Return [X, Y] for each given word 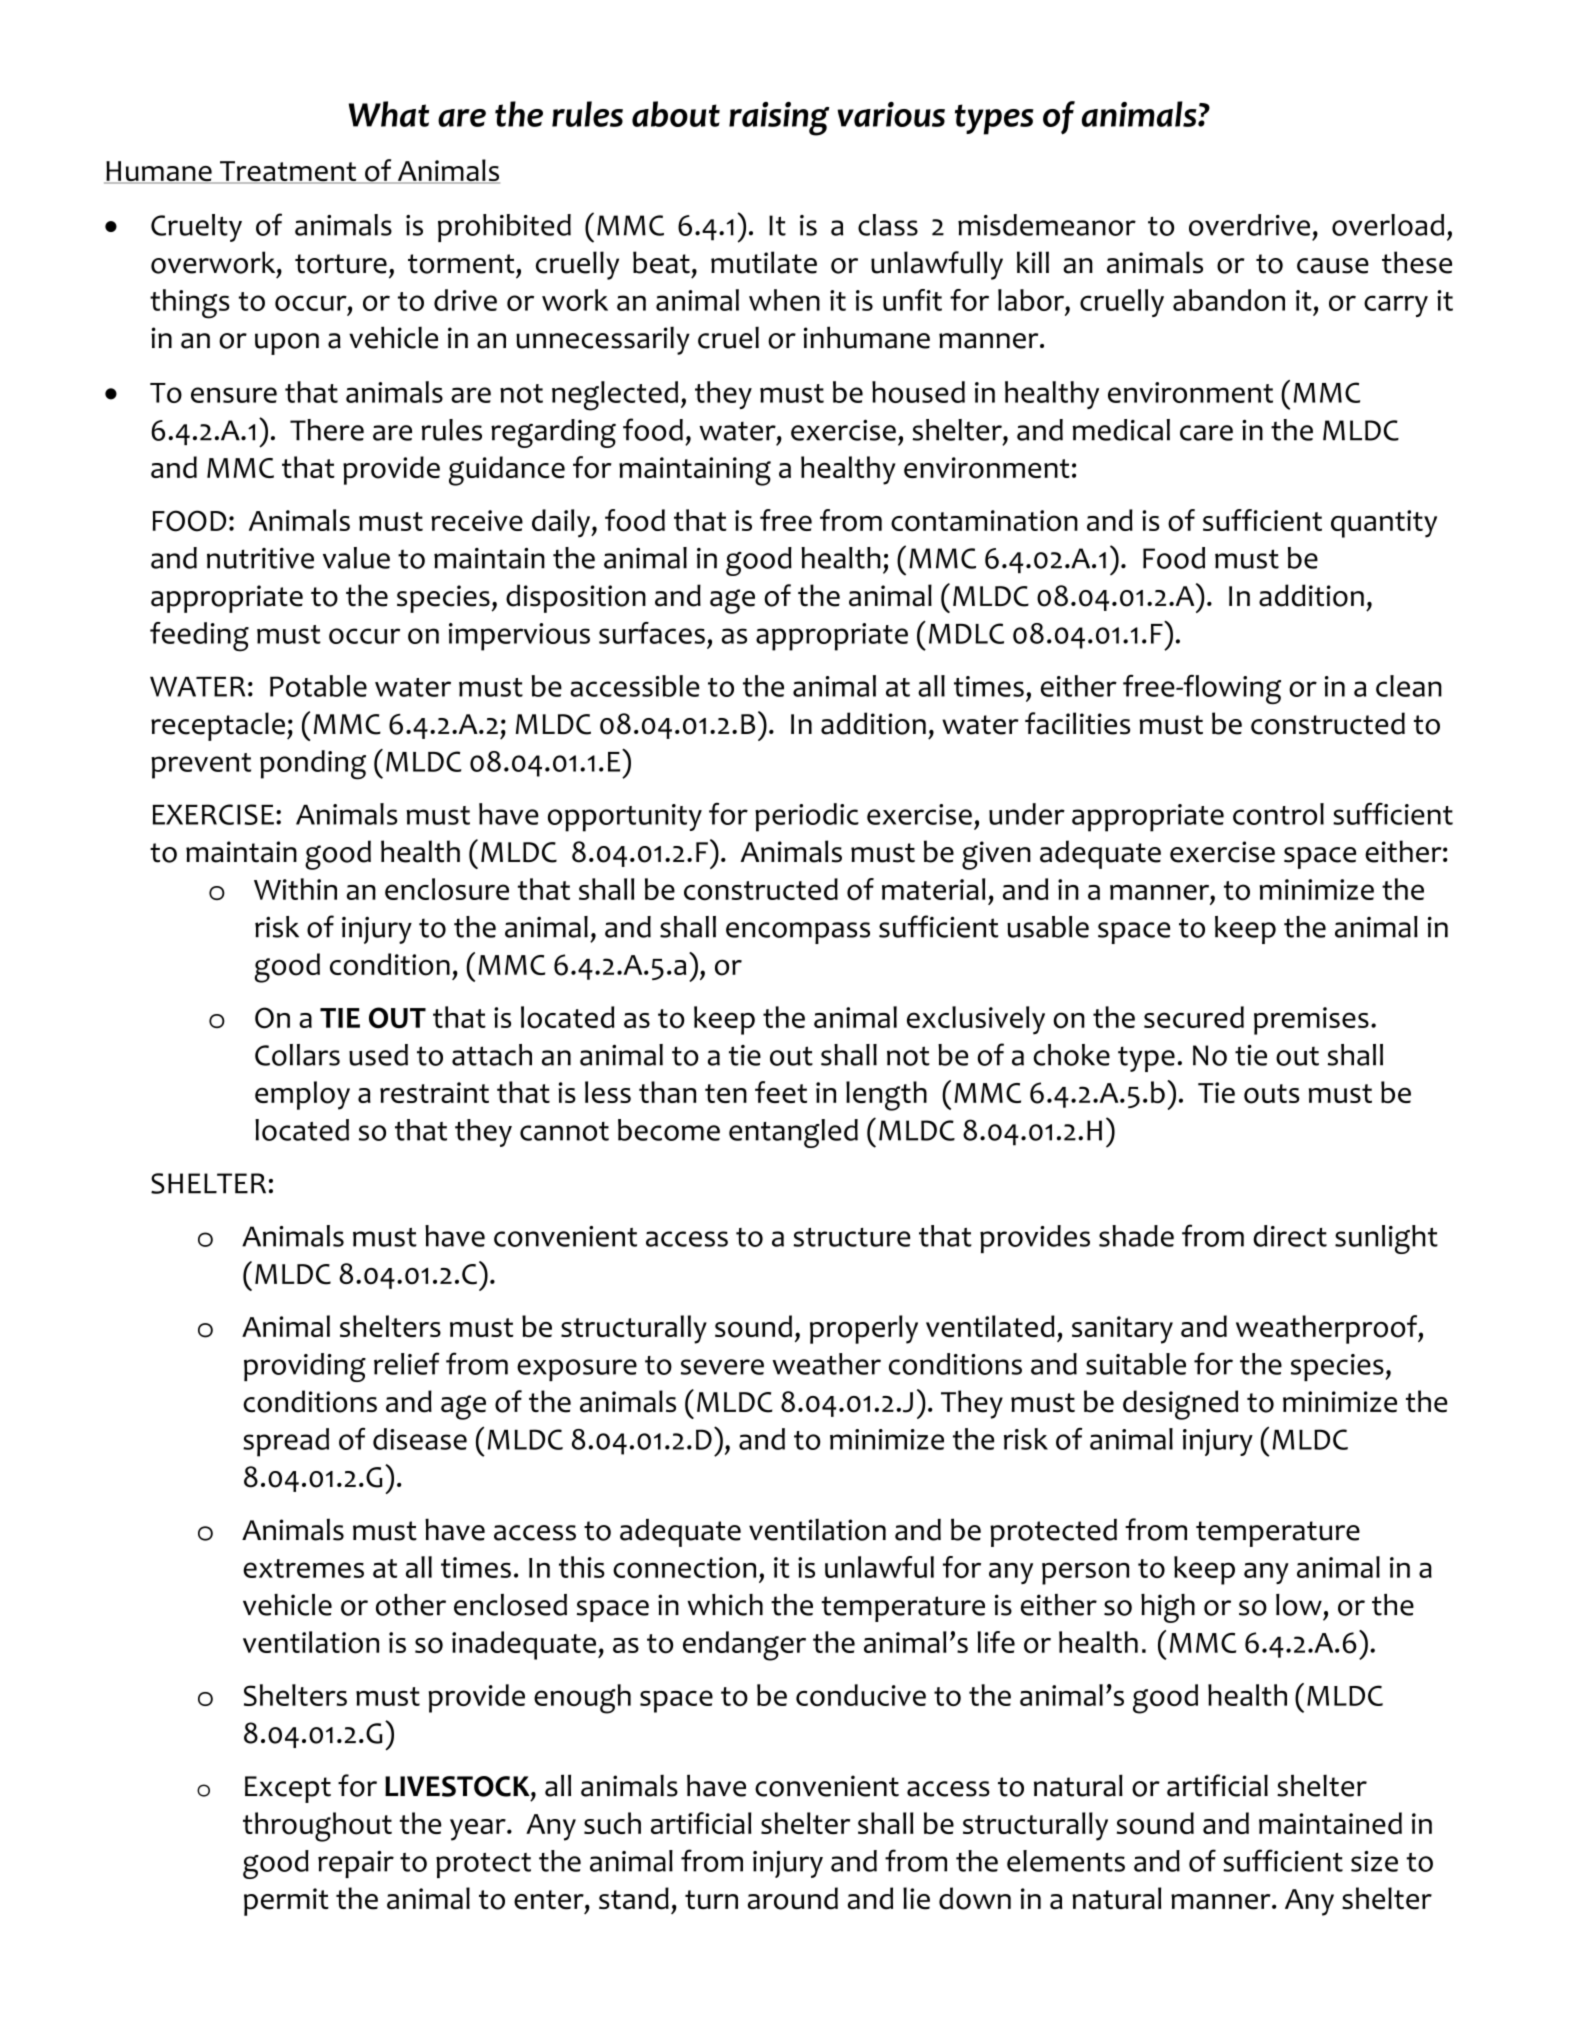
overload [1388, 225]
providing [305, 1367]
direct [1290, 1236]
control [1278, 814]
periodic [807, 817]
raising [779, 119]
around [793, 1898]
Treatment [288, 172]
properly [864, 1329]
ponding [313, 765]
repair [356, 1864]
